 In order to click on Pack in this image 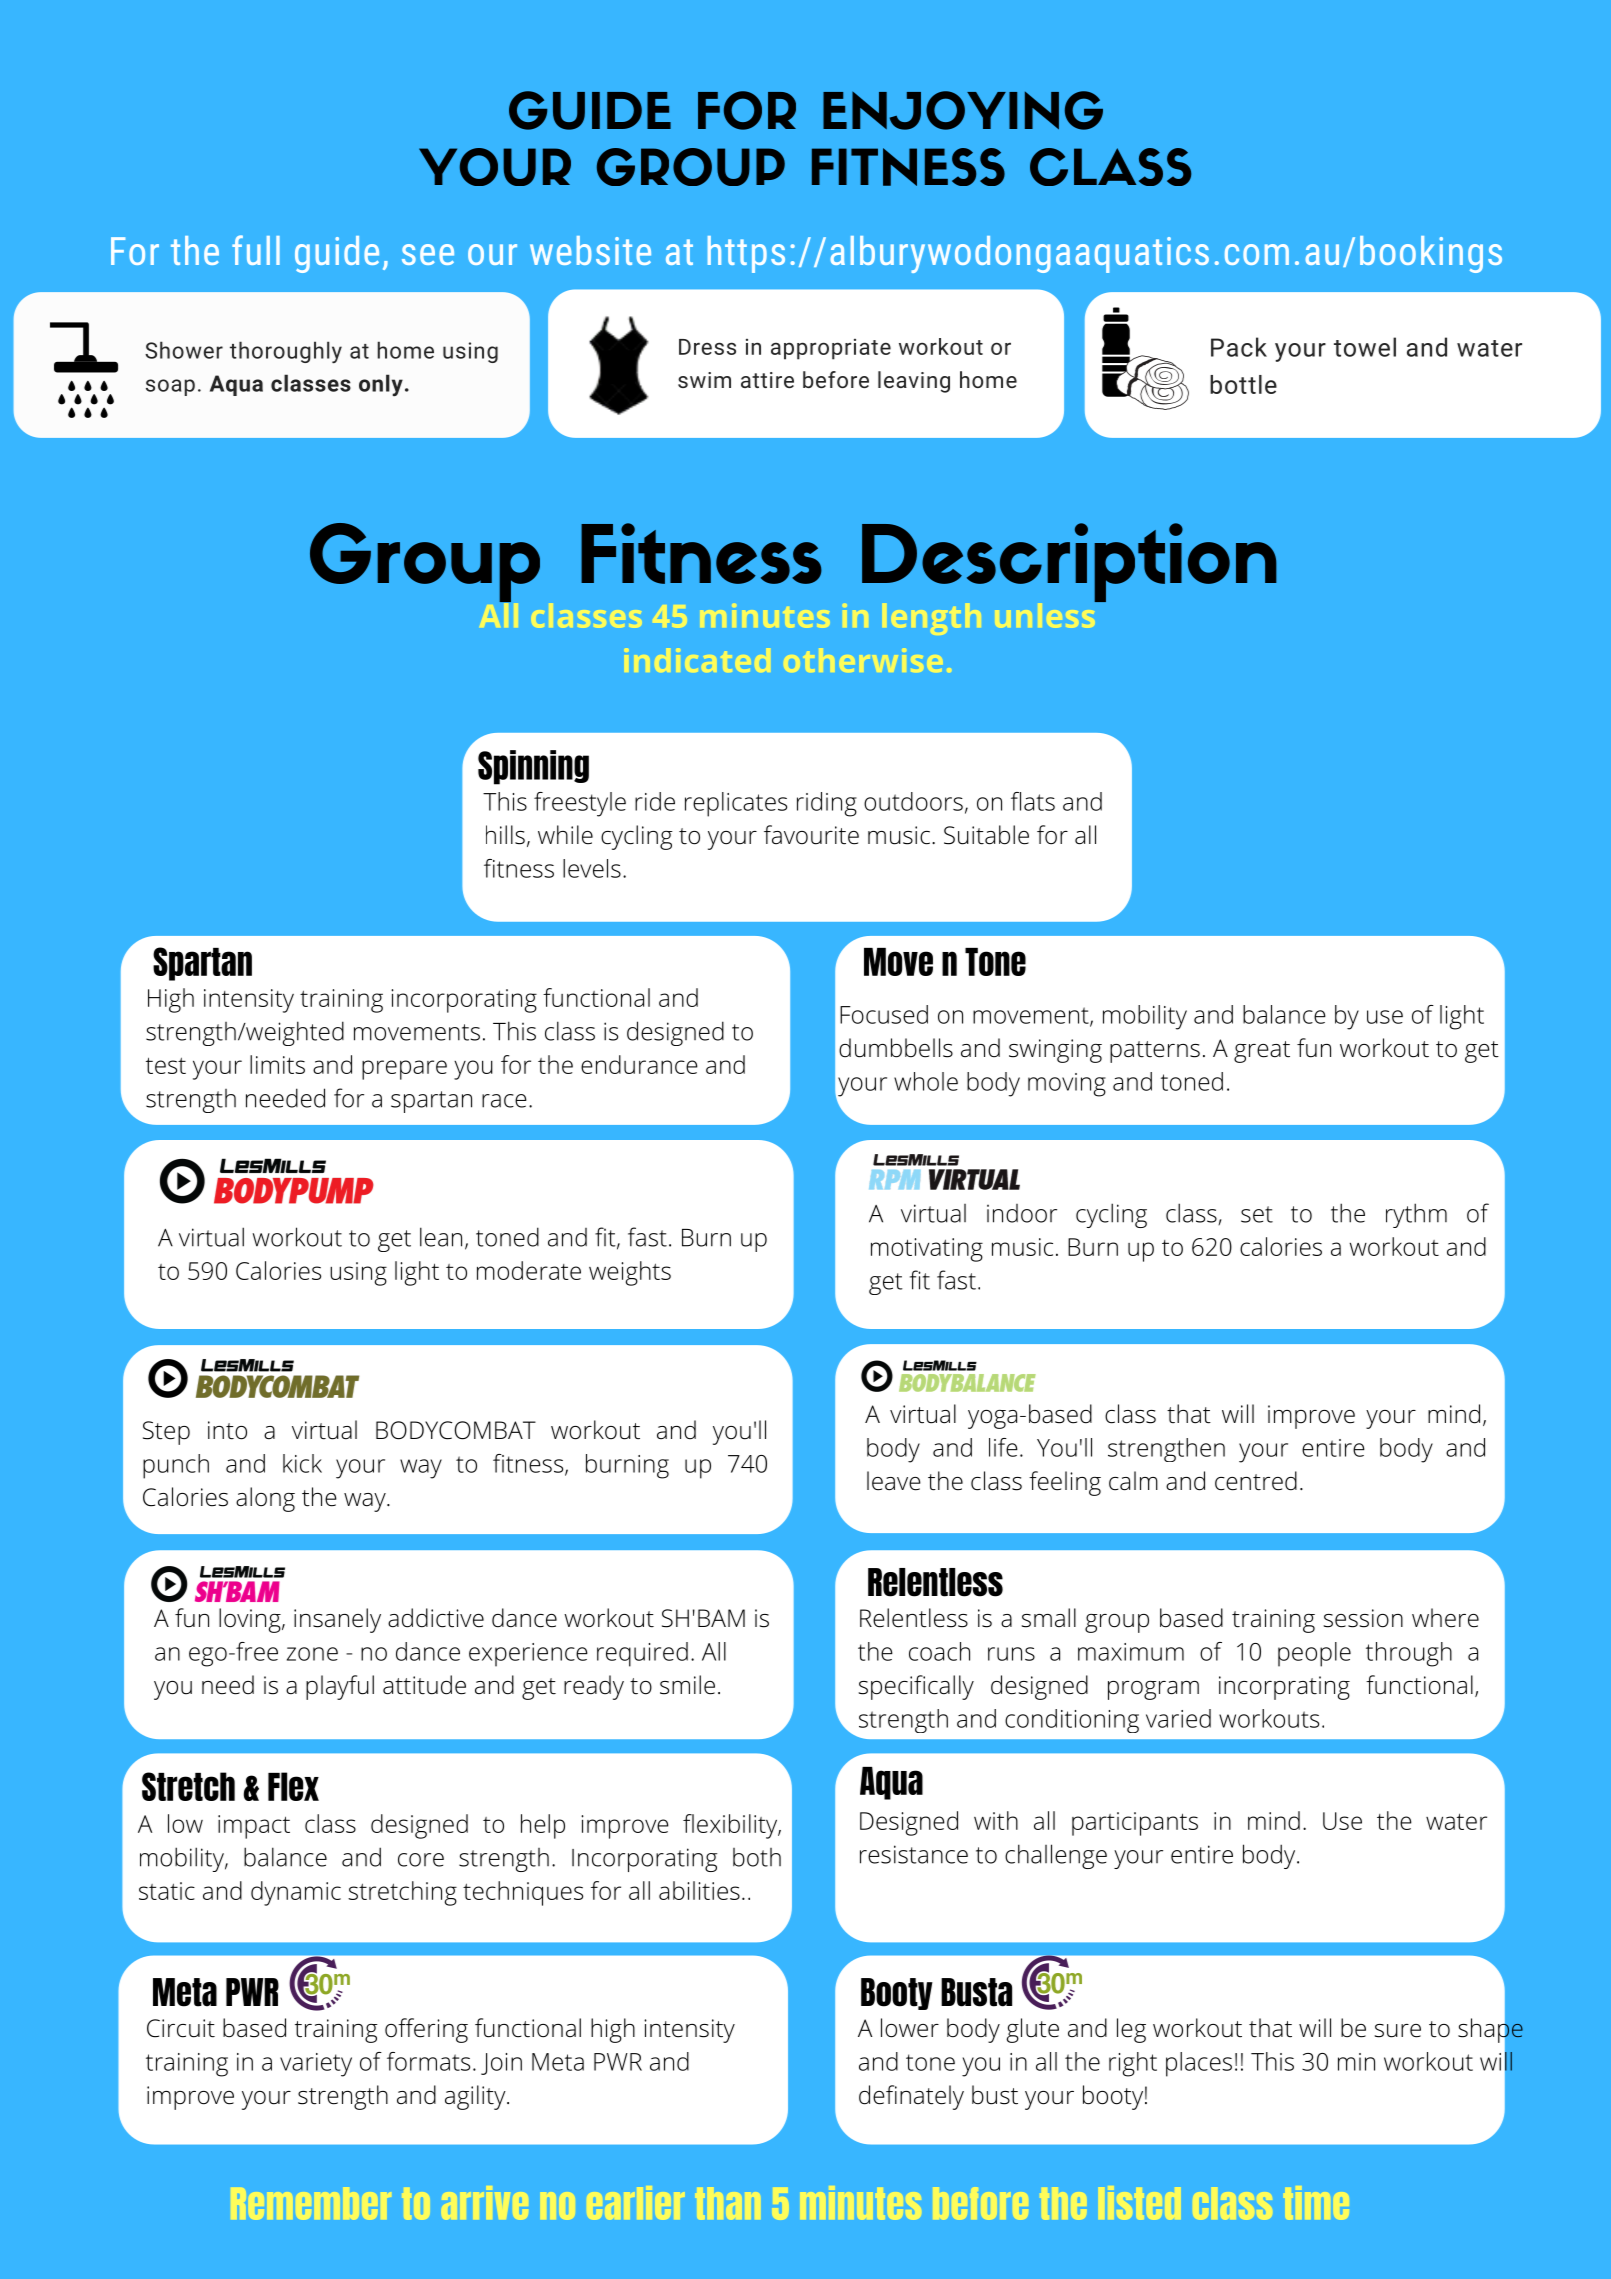, I will do `click(1239, 347)`.
